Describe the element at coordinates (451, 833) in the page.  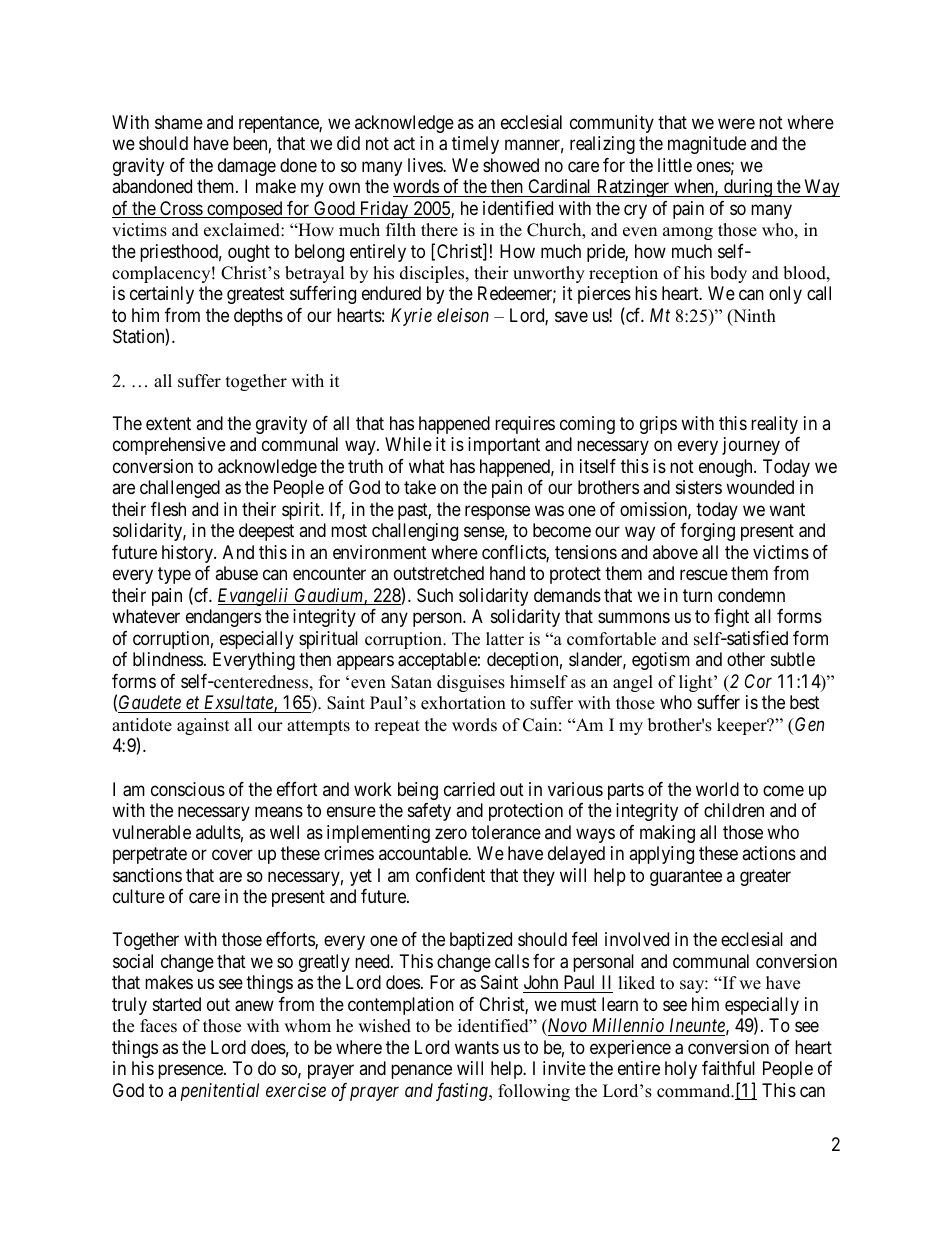
I see `zero` at that location.
